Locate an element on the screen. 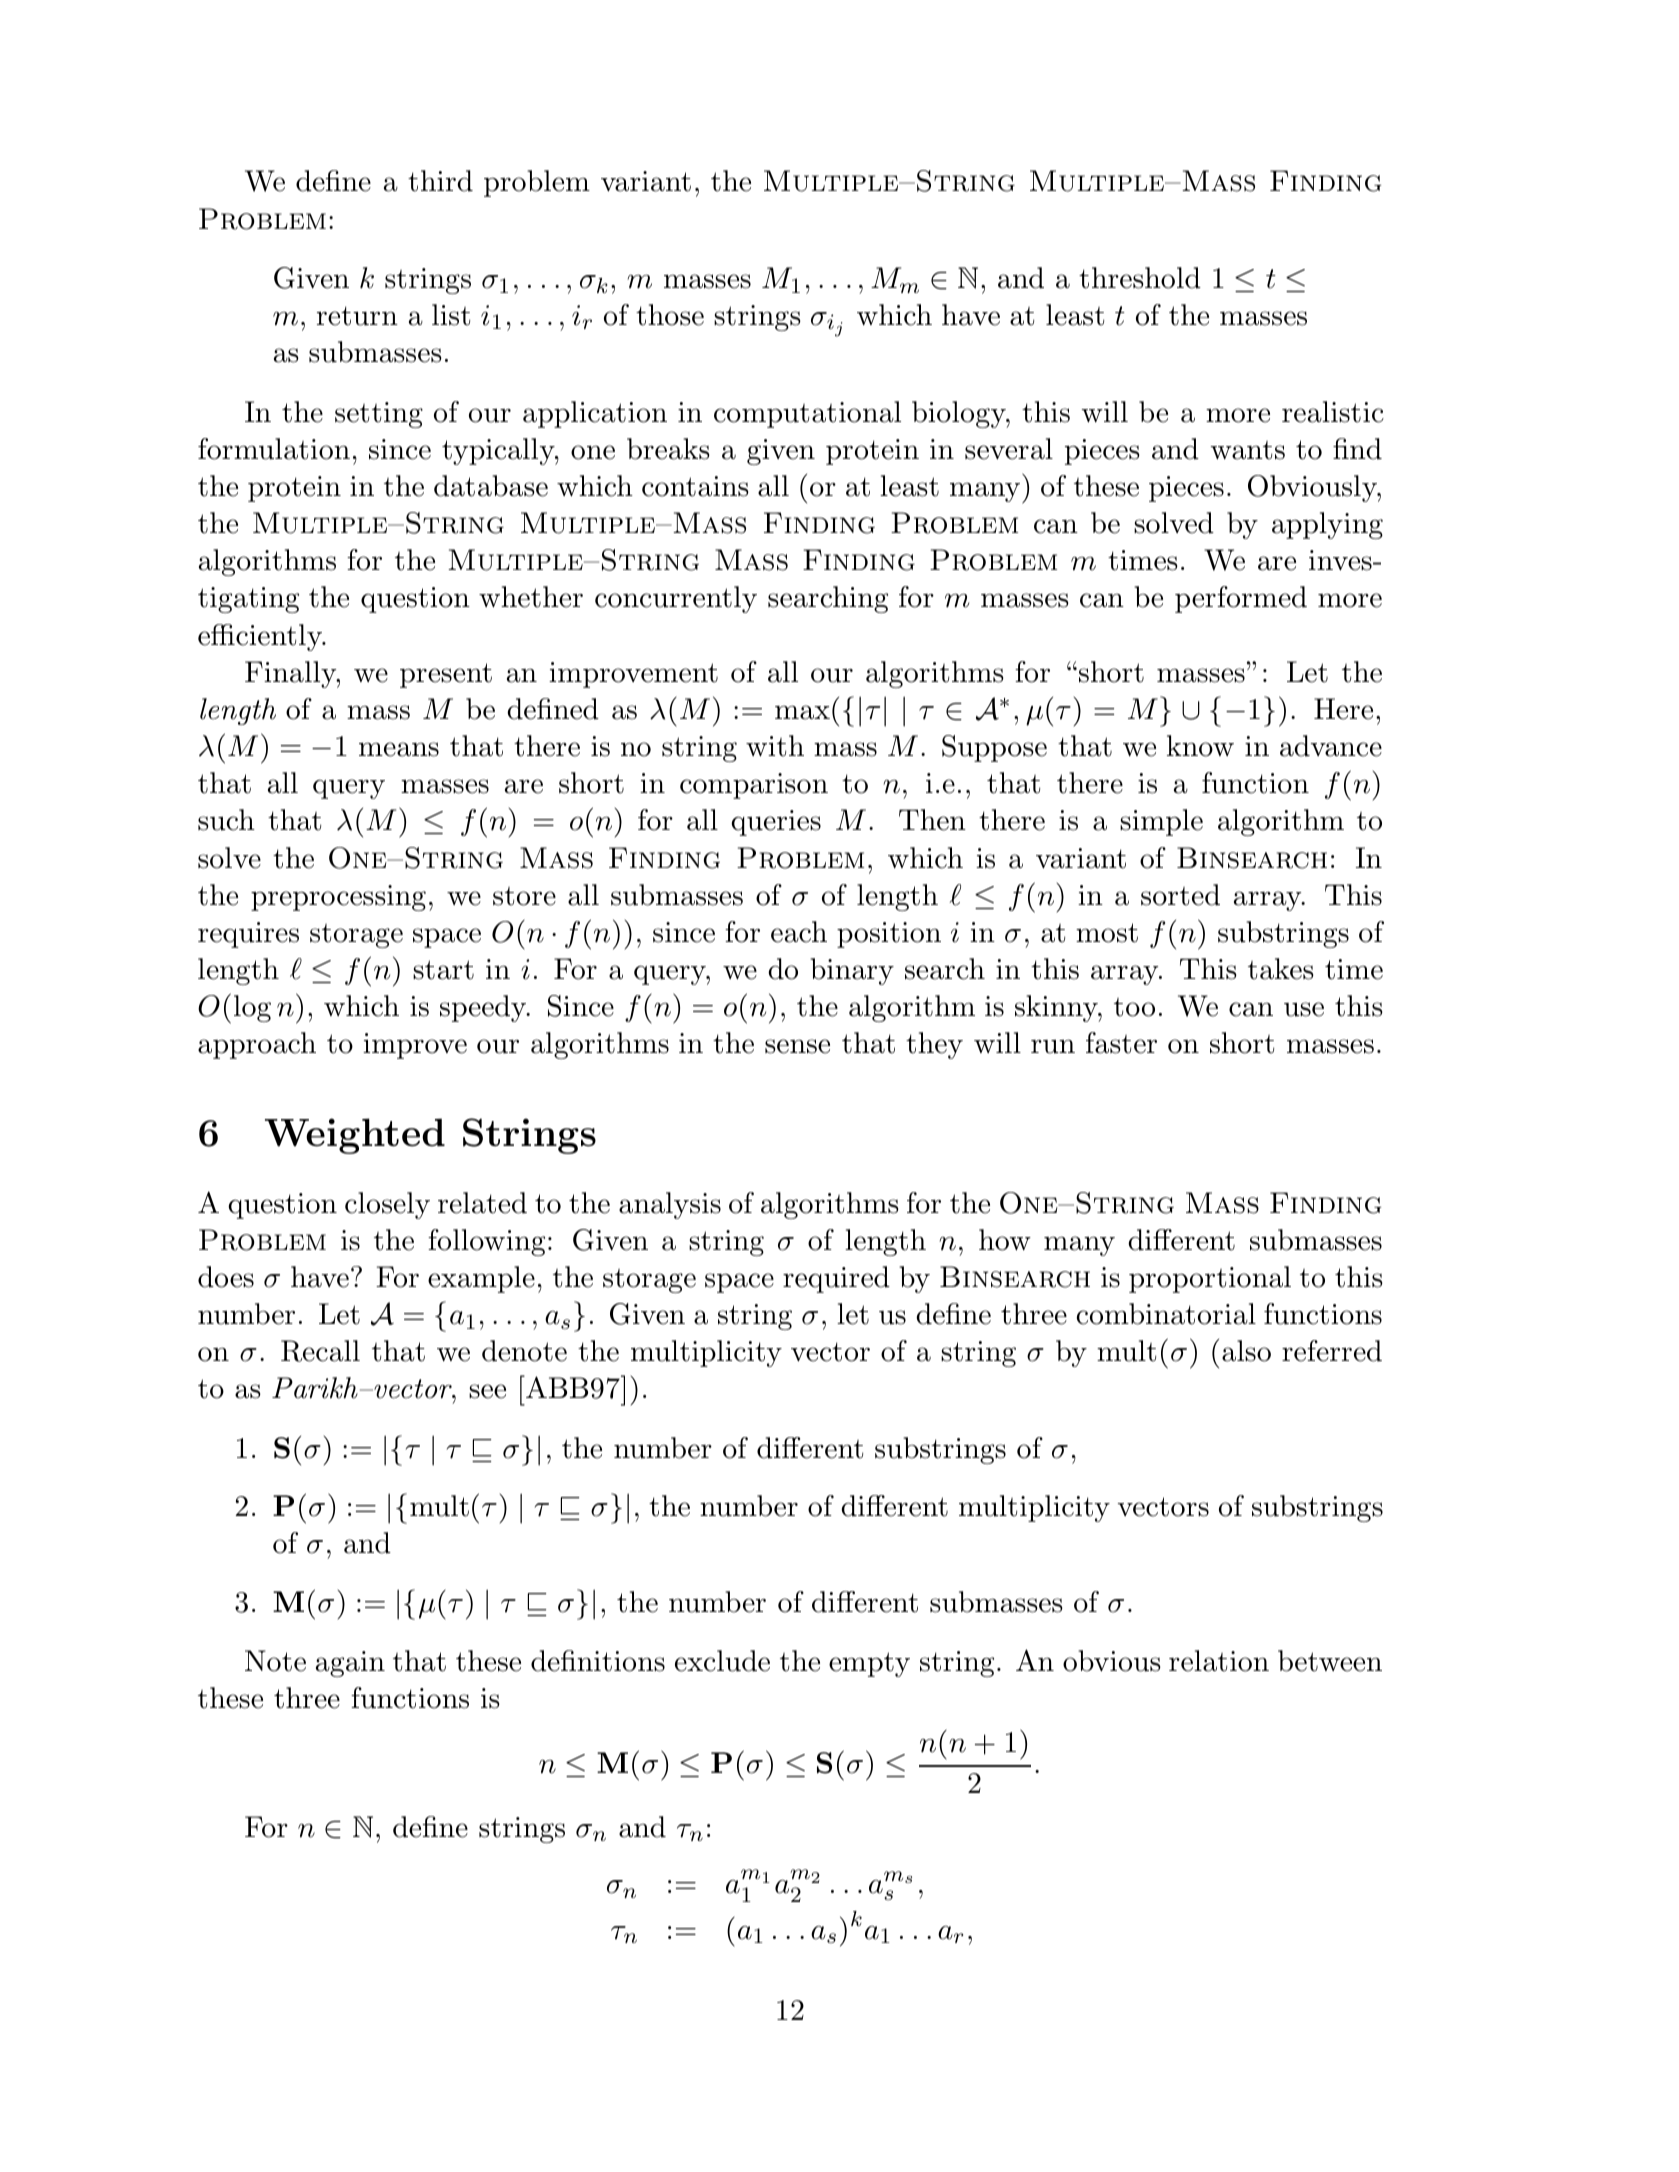  sorted is located at coordinates (1180, 895).
